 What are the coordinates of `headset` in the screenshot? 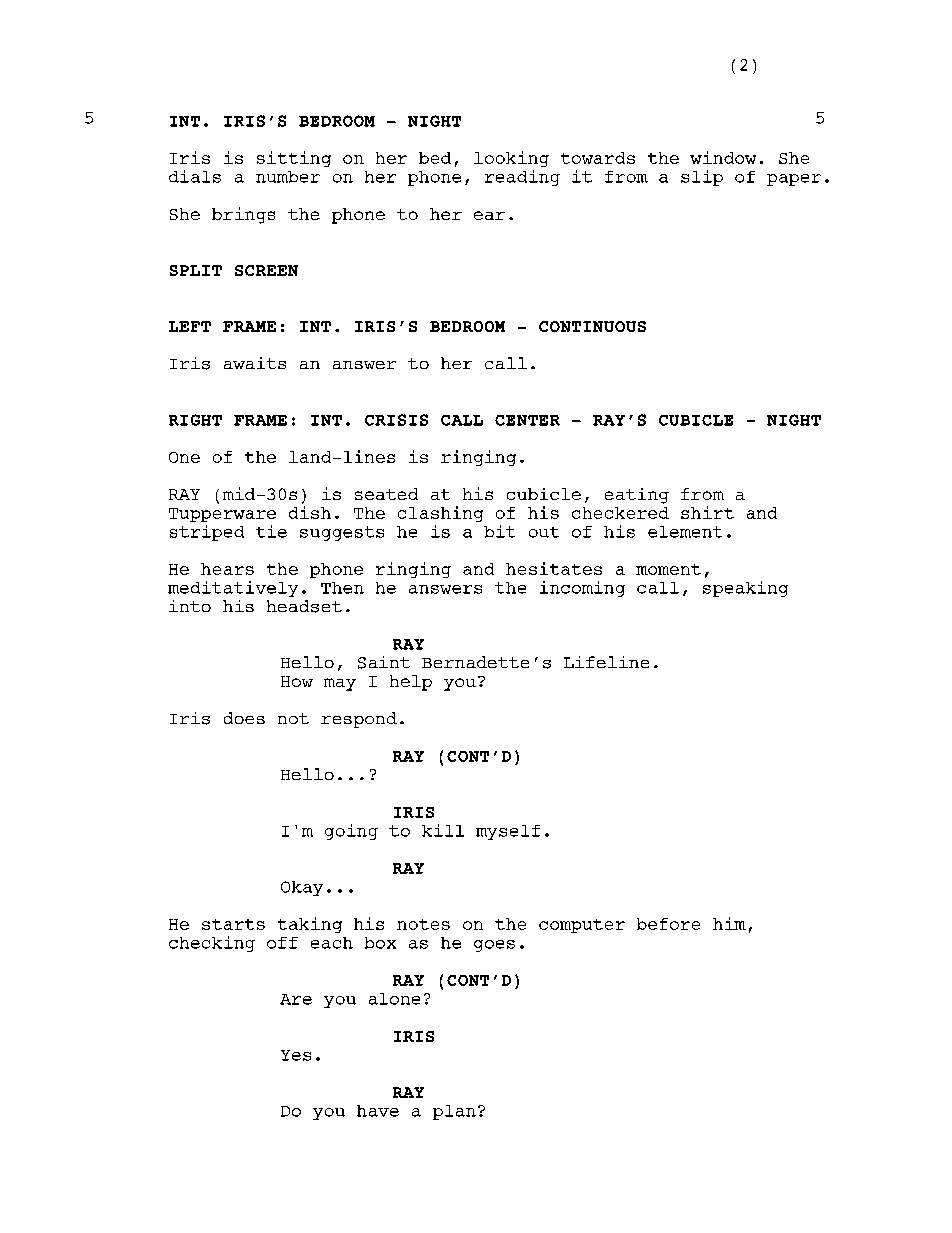 It's located at (304, 606).
